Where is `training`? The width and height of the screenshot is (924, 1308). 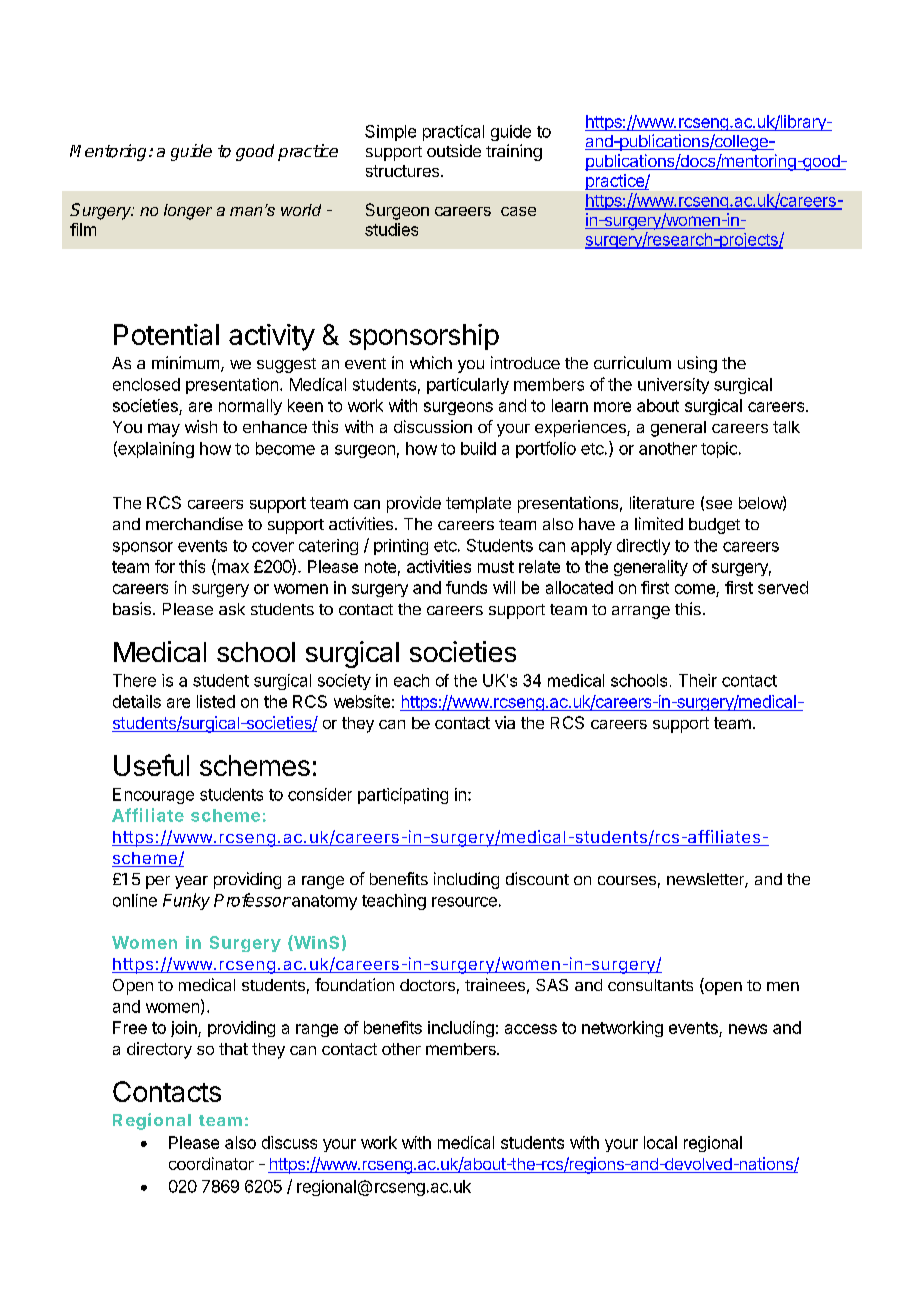 training is located at coordinates (514, 152).
